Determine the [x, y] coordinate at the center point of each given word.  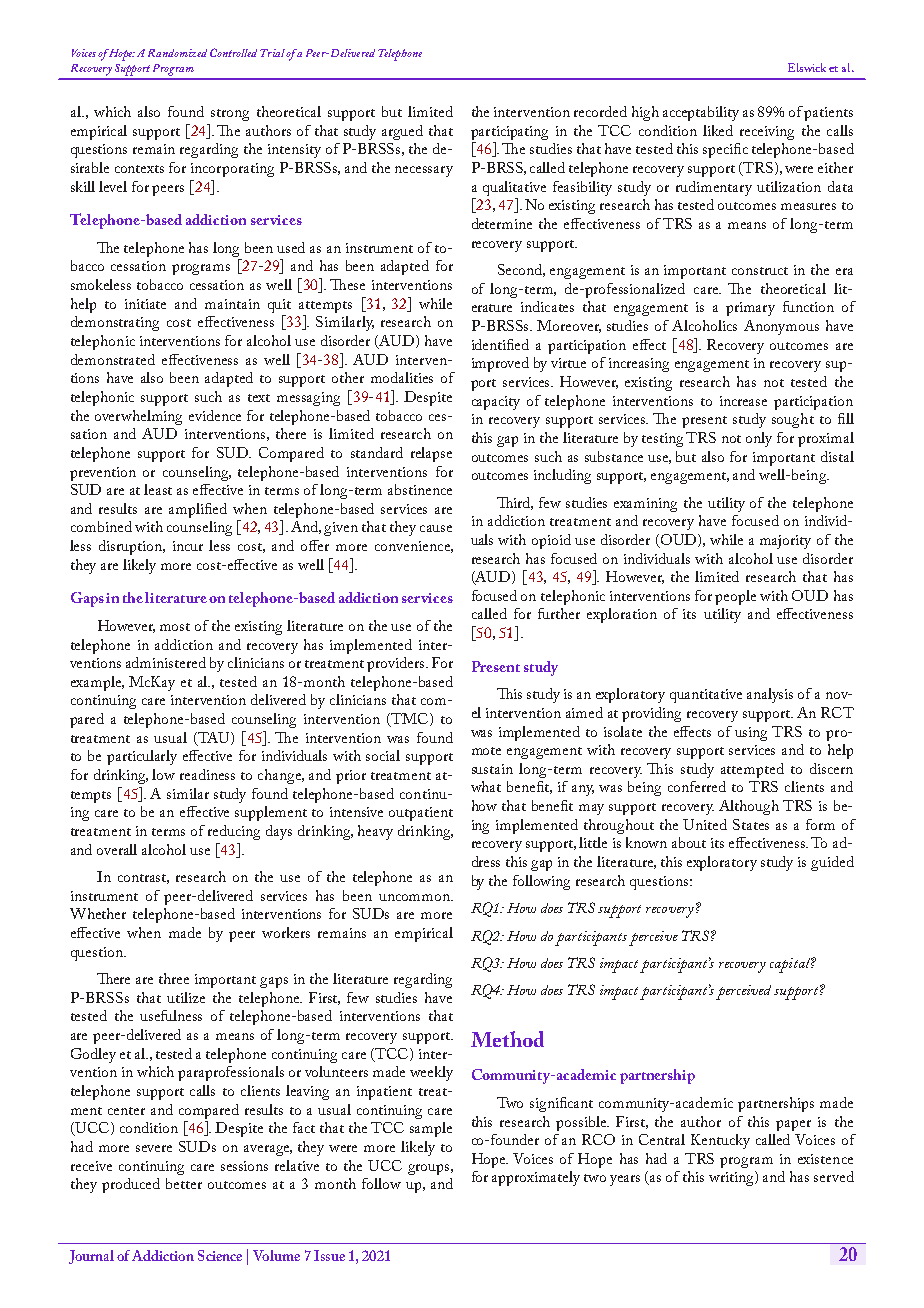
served [834, 1176]
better [184, 1183]
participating [509, 133]
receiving [767, 133]
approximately [536, 1178]
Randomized [177, 53]
